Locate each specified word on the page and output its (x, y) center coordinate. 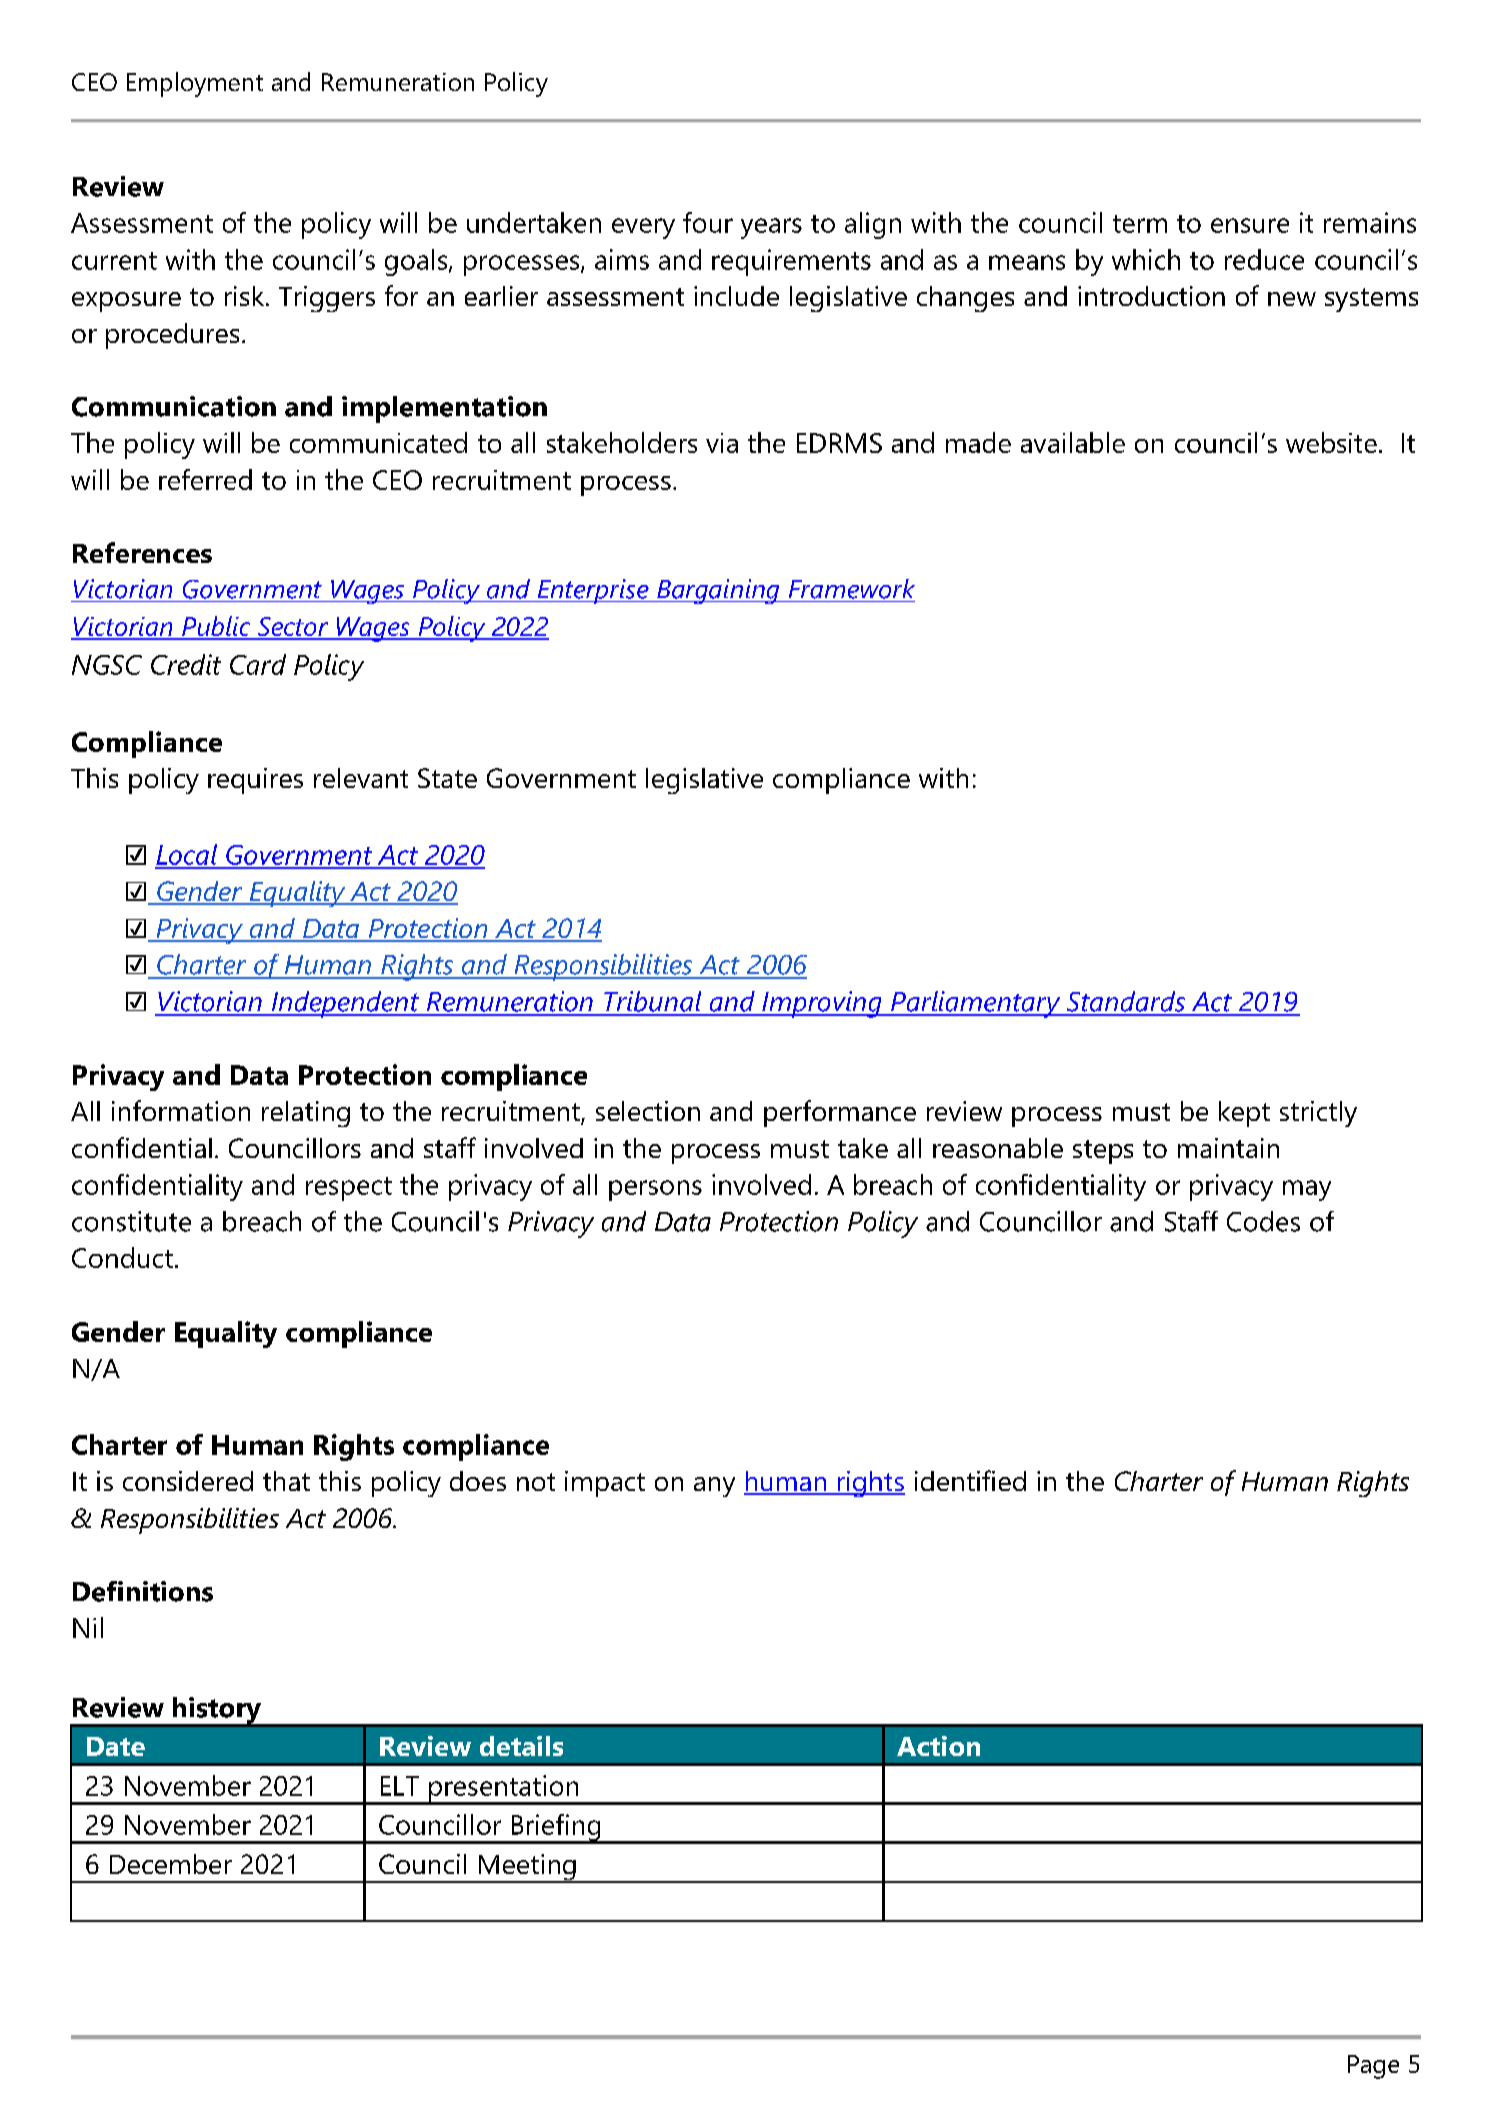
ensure (1250, 225)
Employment (195, 84)
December (171, 1864)
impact (605, 1484)
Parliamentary (976, 1004)
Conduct (122, 1257)
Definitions (143, 1591)
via (722, 443)
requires (255, 781)
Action (938, 1746)
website (1331, 442)
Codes (1263, 1221)
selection (648, 1111)
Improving (822, 1004)
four (708, 222)
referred (205, 479)
